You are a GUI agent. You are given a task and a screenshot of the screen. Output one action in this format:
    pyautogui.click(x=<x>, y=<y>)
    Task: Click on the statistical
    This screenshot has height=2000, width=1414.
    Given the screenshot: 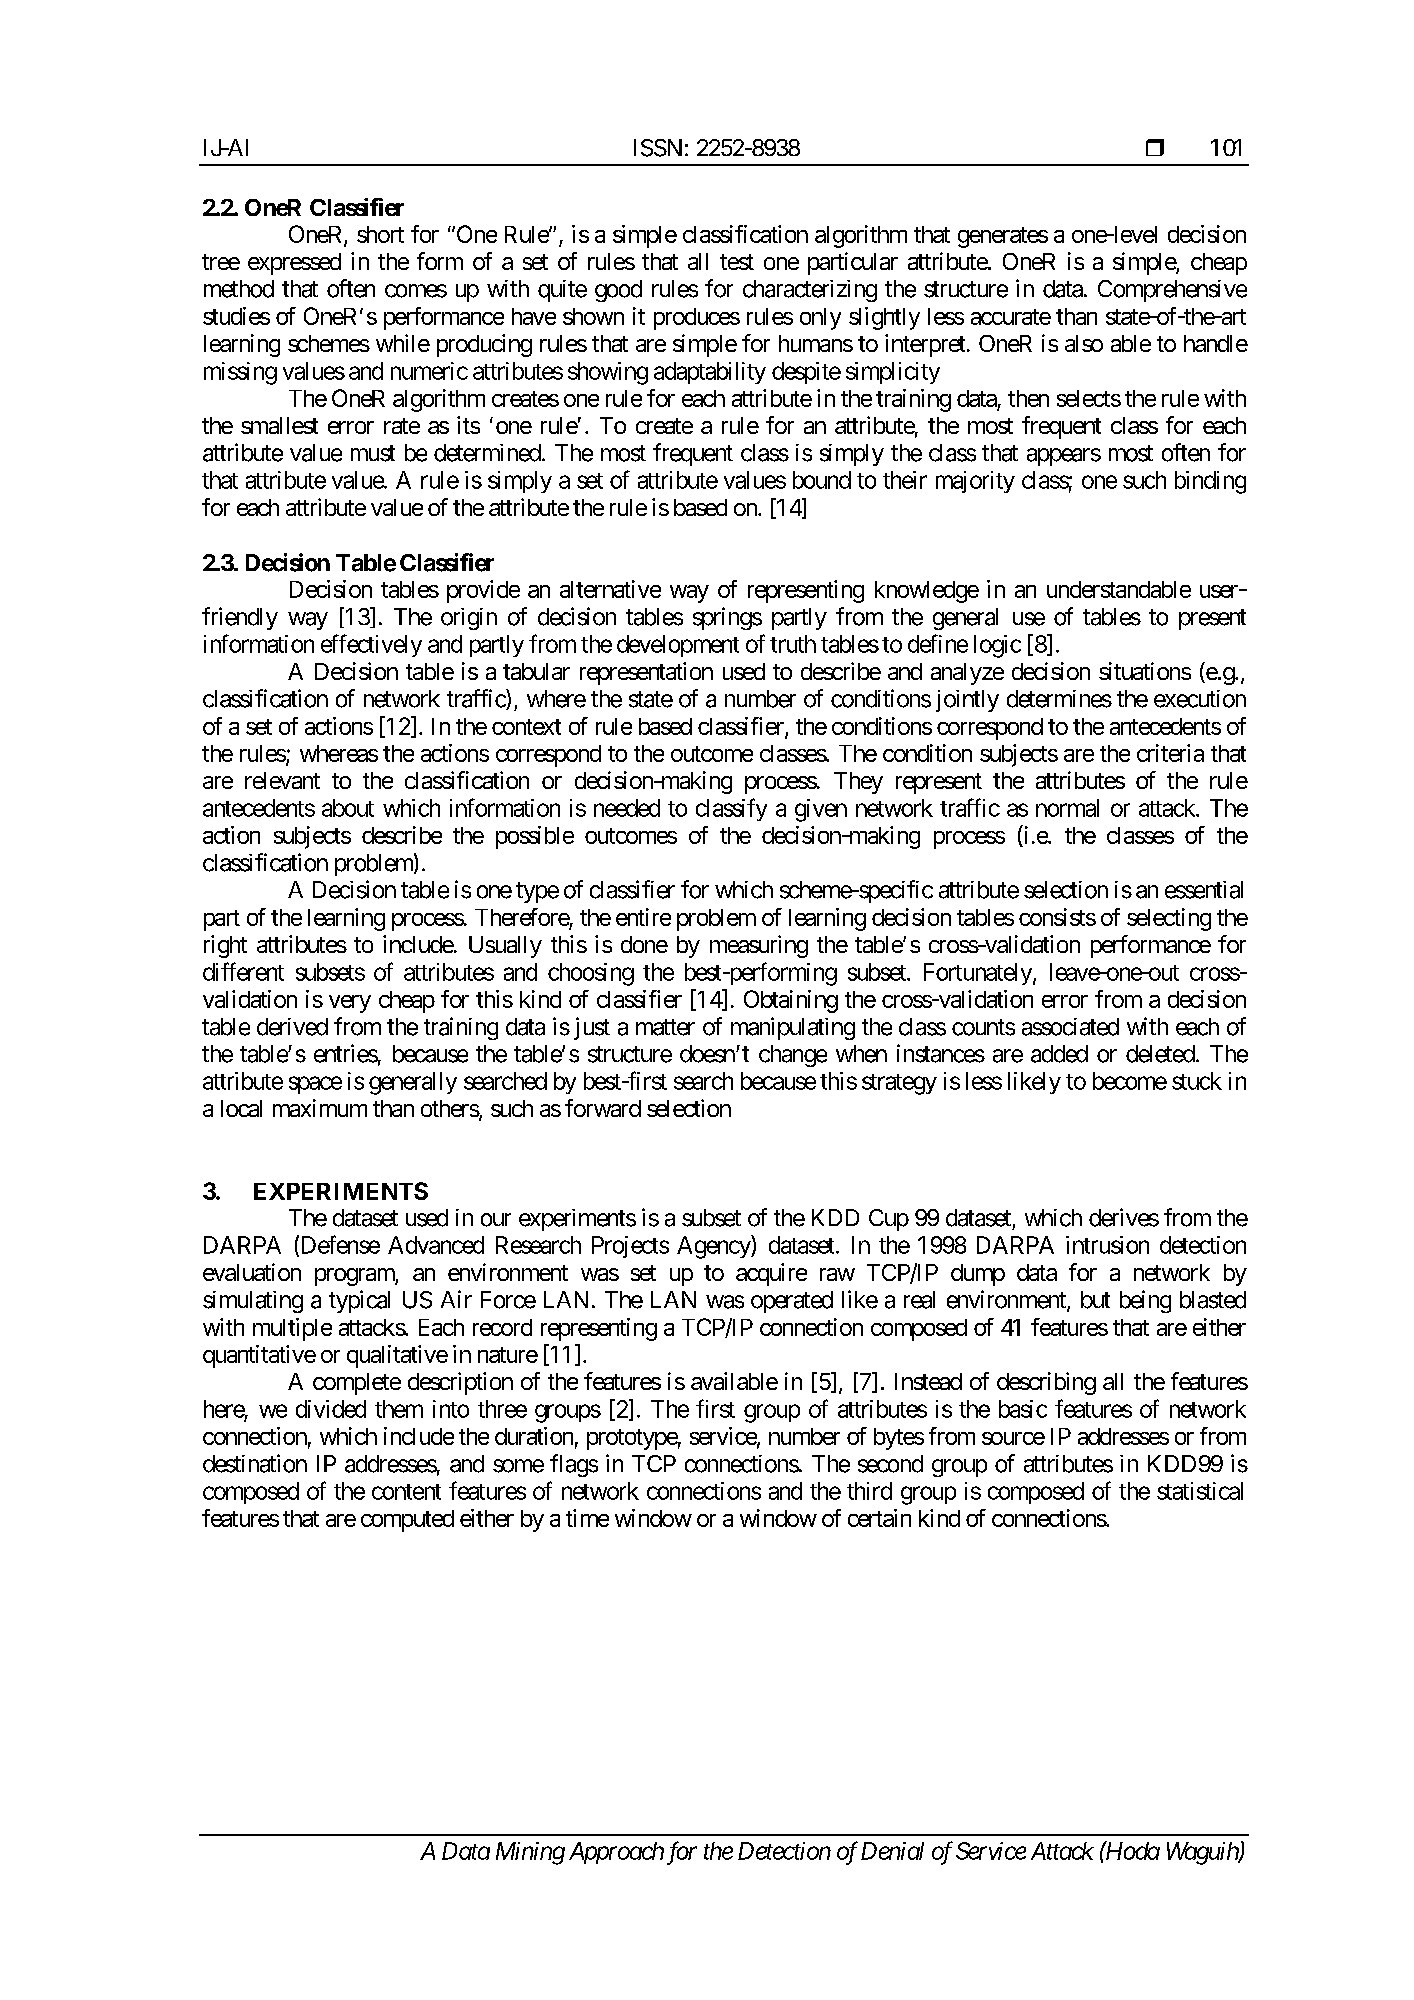 What is the action you would take?
    pyautogui.click(x=1200, y=1491)
